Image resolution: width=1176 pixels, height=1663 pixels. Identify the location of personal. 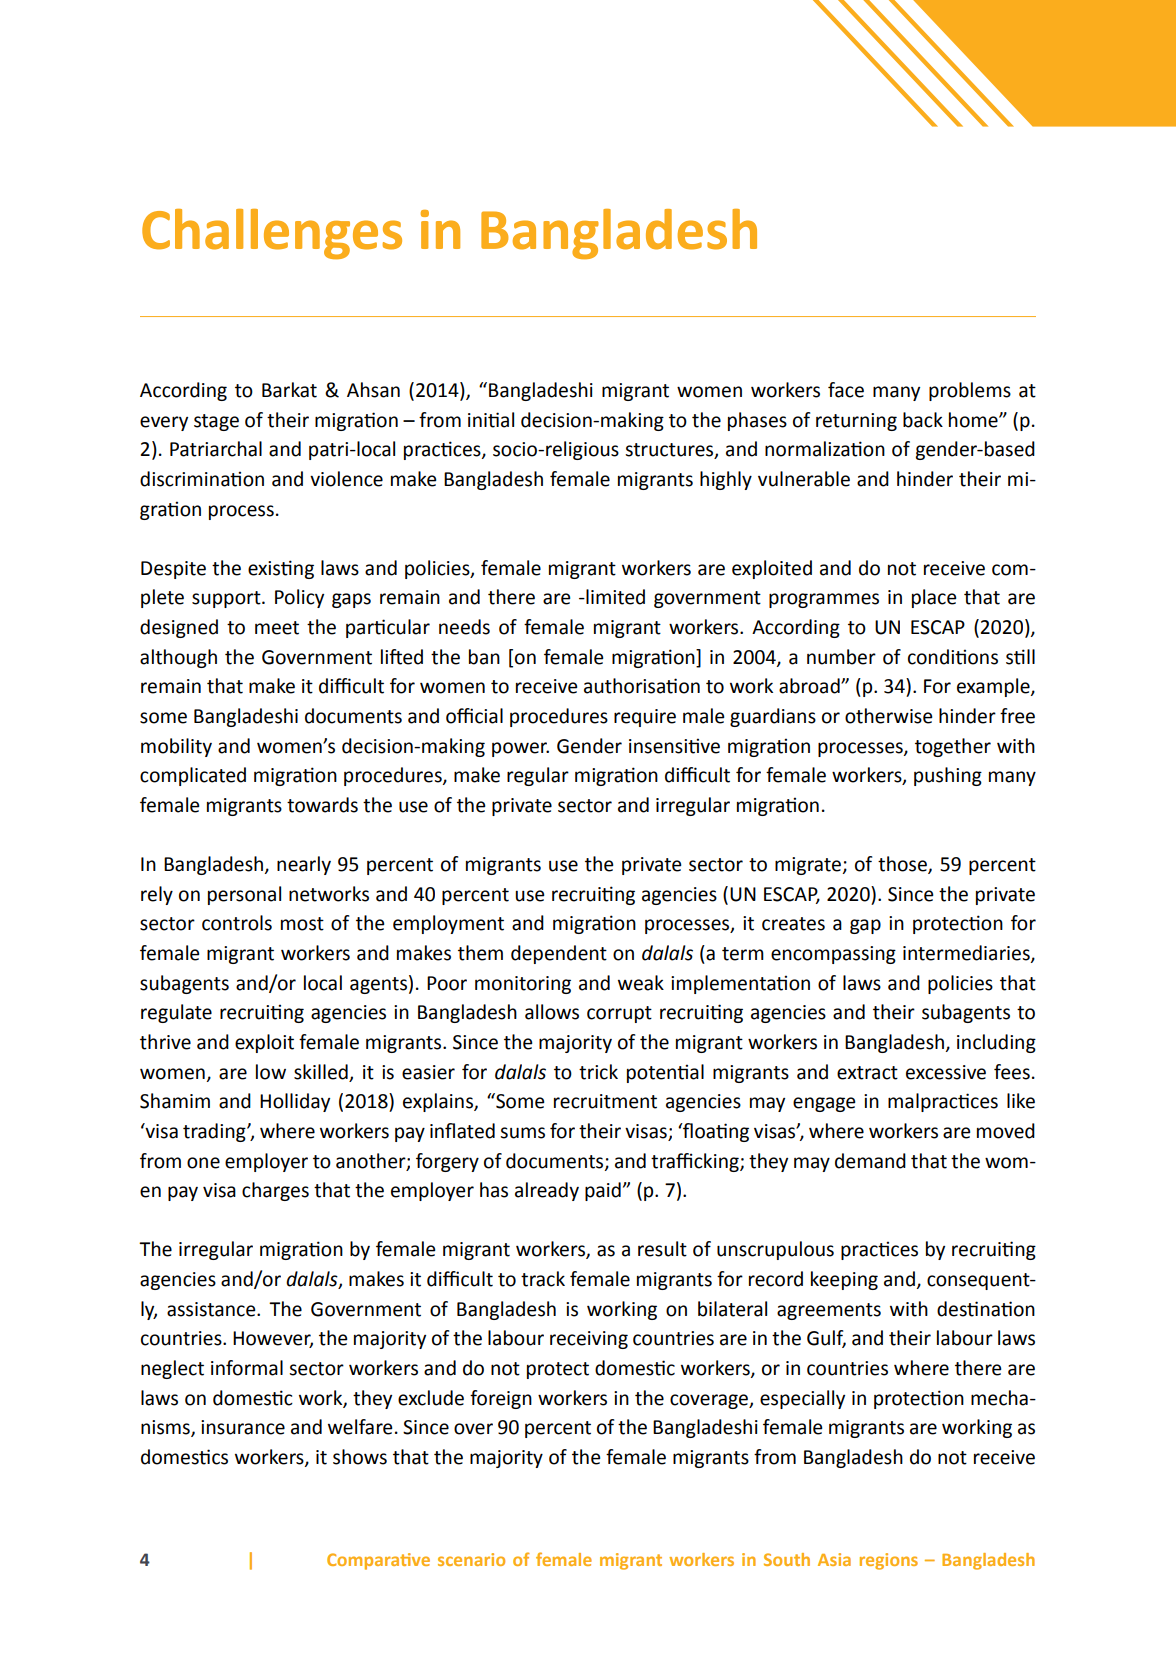
(244, 895).
